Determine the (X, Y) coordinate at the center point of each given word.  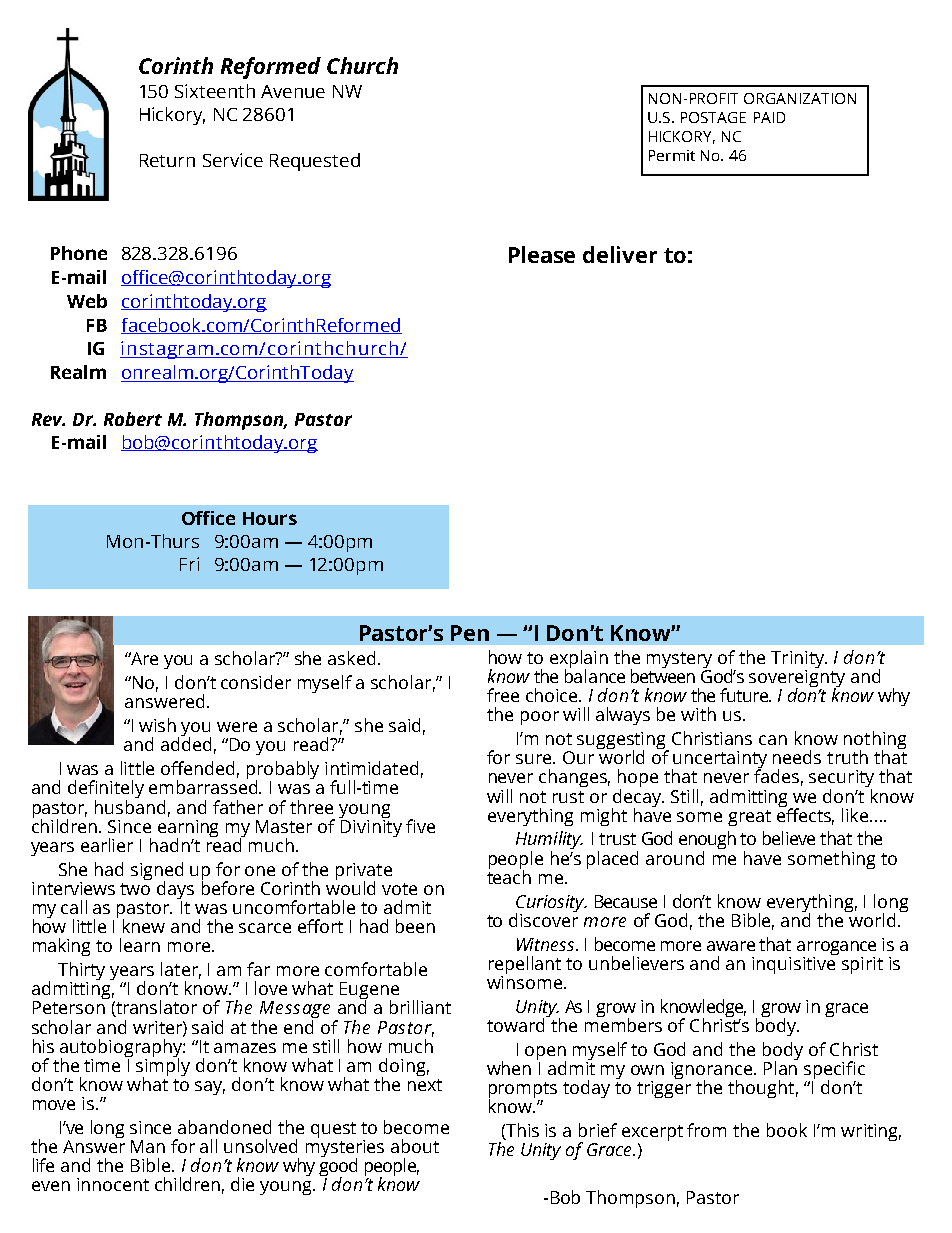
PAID (769, 117)
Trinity (798, 661)
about (415, 1146)
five (420, 826)
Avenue (293, 91)
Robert (133, 419)
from (706, 1130)
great (749, 818)
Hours (270, 518)
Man (148, 1146)
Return (167, 160)
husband (130, 805)
